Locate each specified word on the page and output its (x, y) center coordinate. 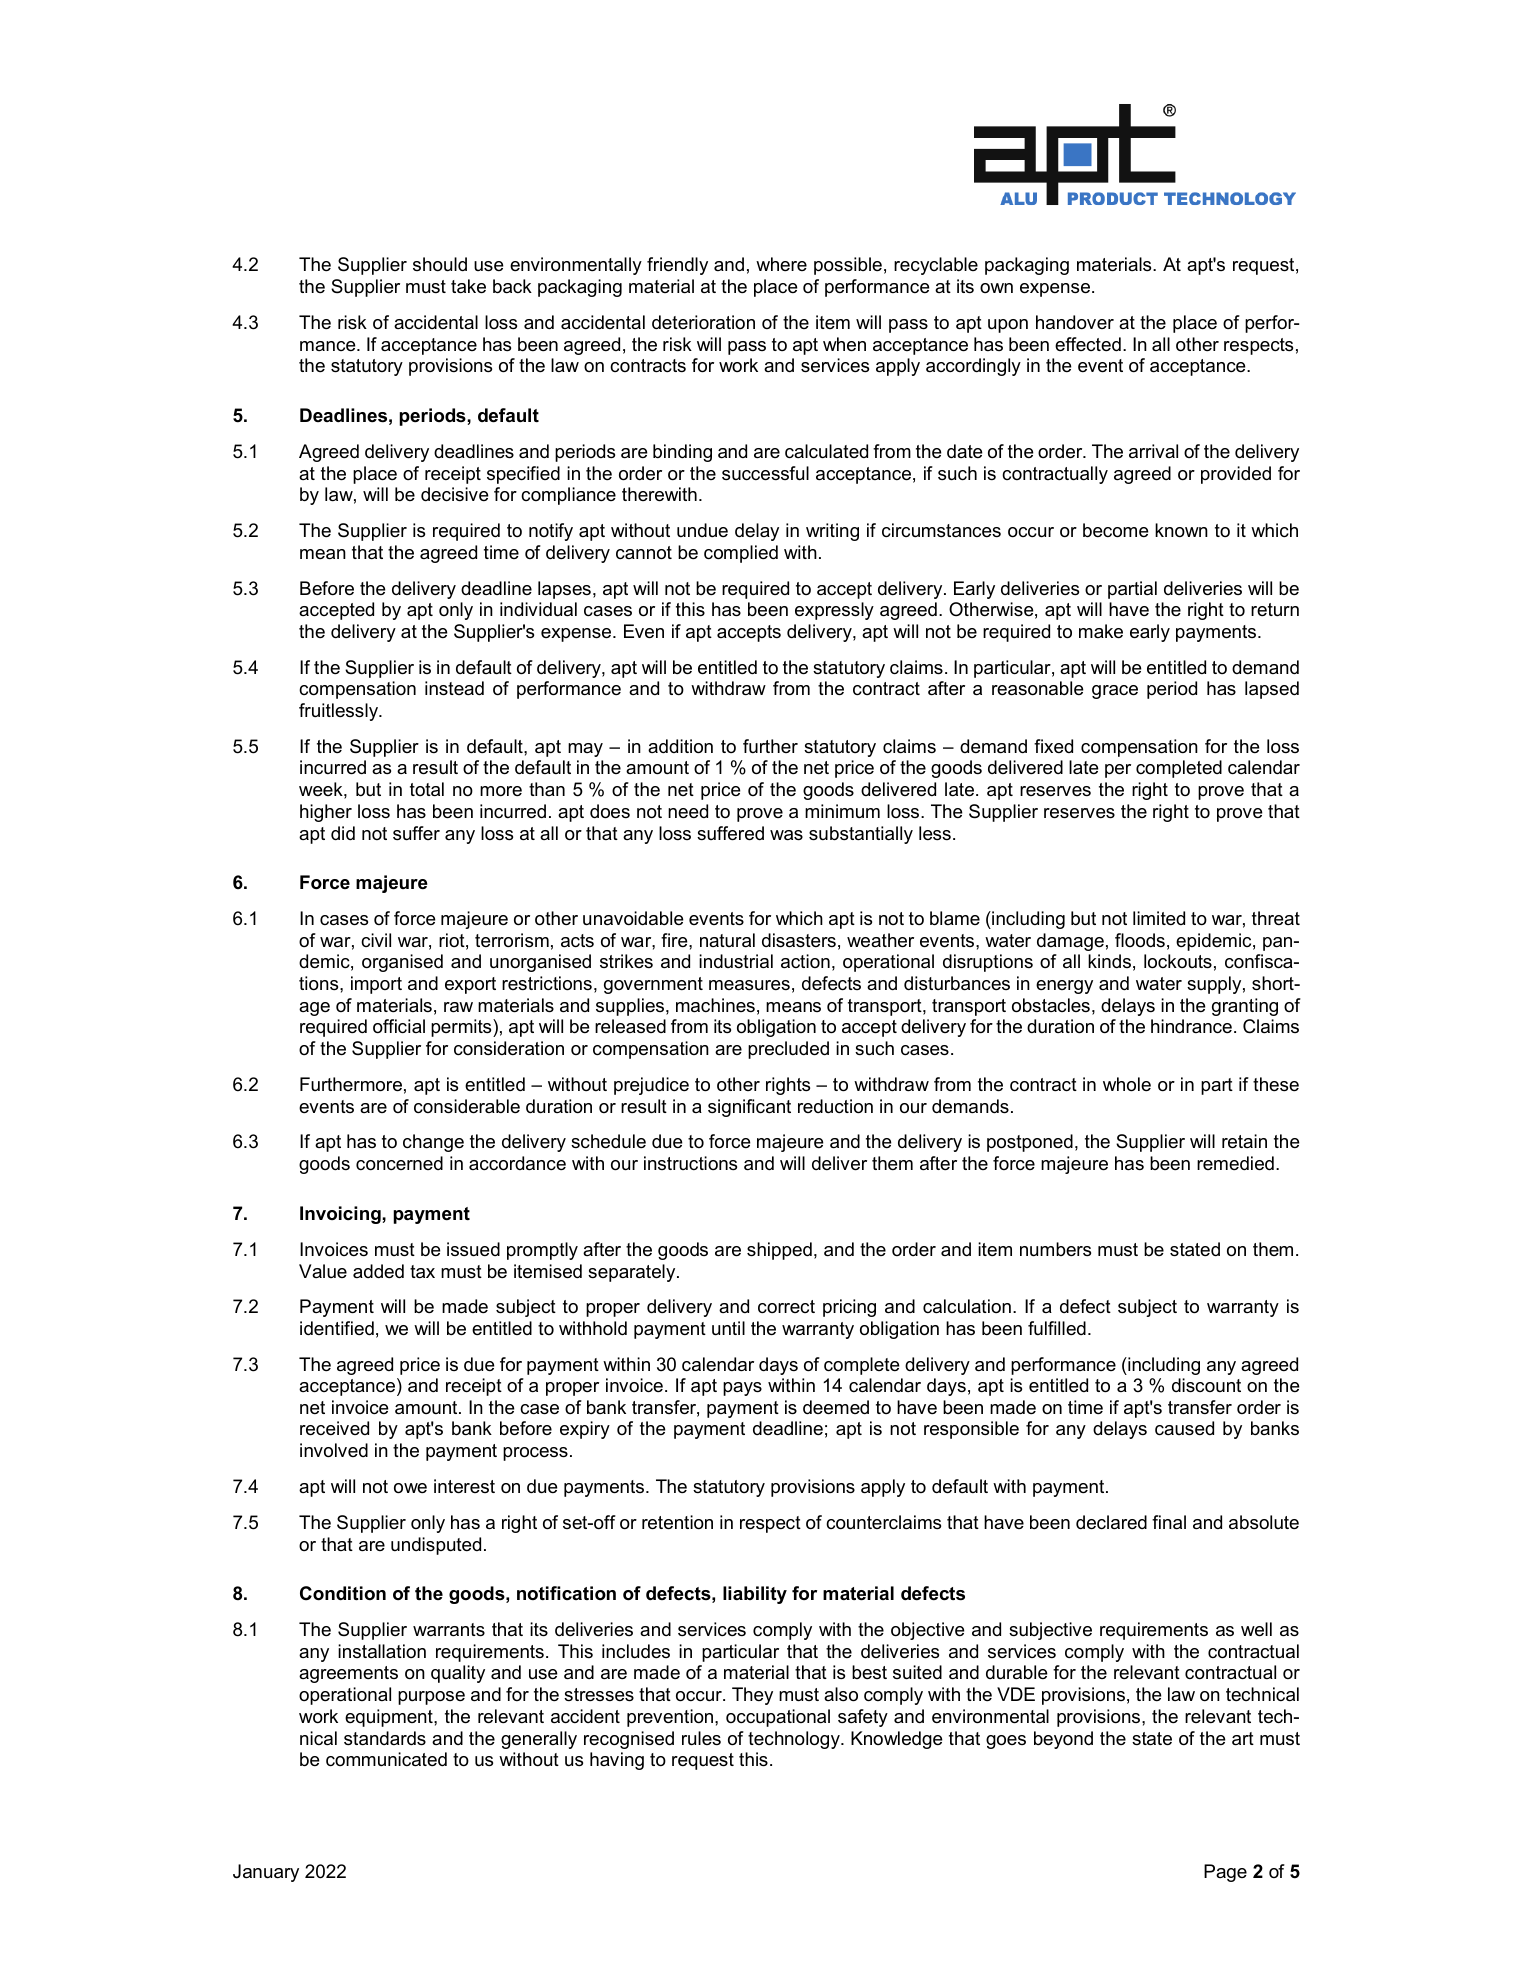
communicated (386, 1759)
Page (1225, 1873)
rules (701, 1738)
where (781, 264)
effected (1088, 344)
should (440, 264)
